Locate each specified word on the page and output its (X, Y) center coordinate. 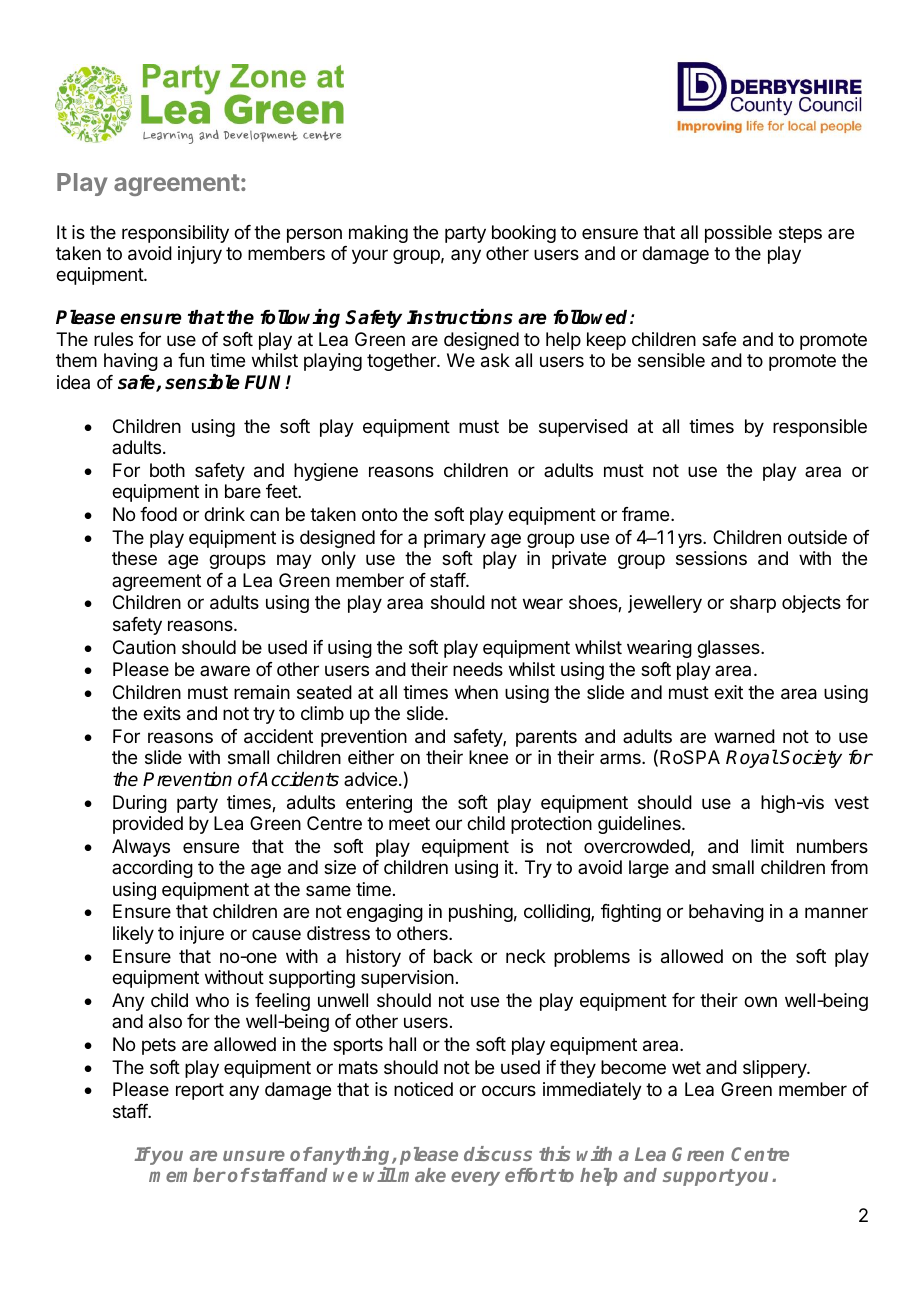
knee (488, 757)
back (453, 956)
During (140, 804)
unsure (254, 1155)
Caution (144, 647)
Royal (752, 758)
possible (738, 234)
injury (200, 255)
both (167, 470)
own (760, 1001)
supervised (583, 428)
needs (478, 669)
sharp (753, 604)
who (212, 1000)
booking (524, 234)
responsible (820, 428)
